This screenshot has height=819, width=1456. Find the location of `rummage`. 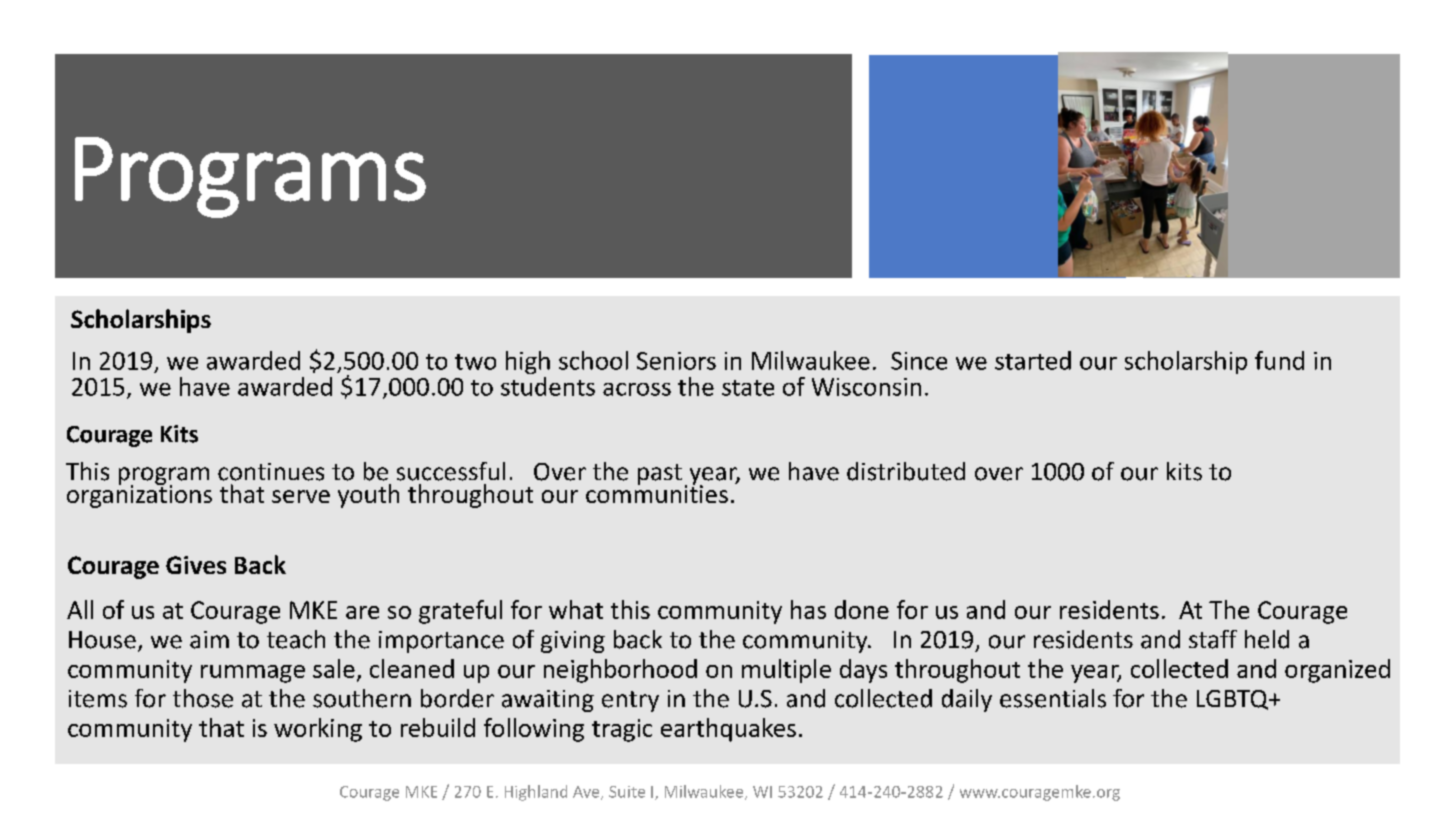

rummage is located at coordinates (253, 674).
